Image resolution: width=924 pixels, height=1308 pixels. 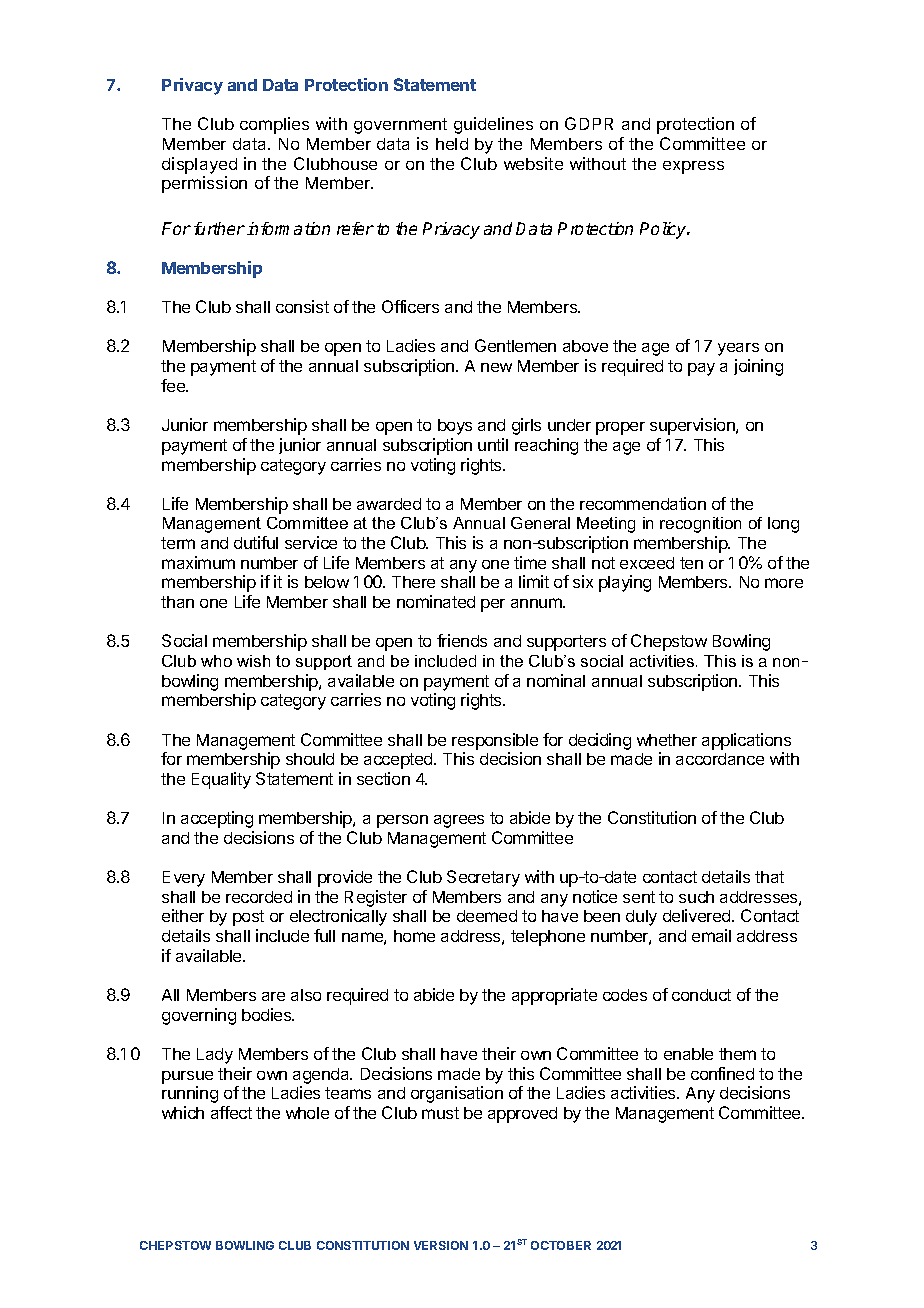 What do you see at coordinates (696, 897) in the document?
I see `such` at bounding box center [696, 897].
